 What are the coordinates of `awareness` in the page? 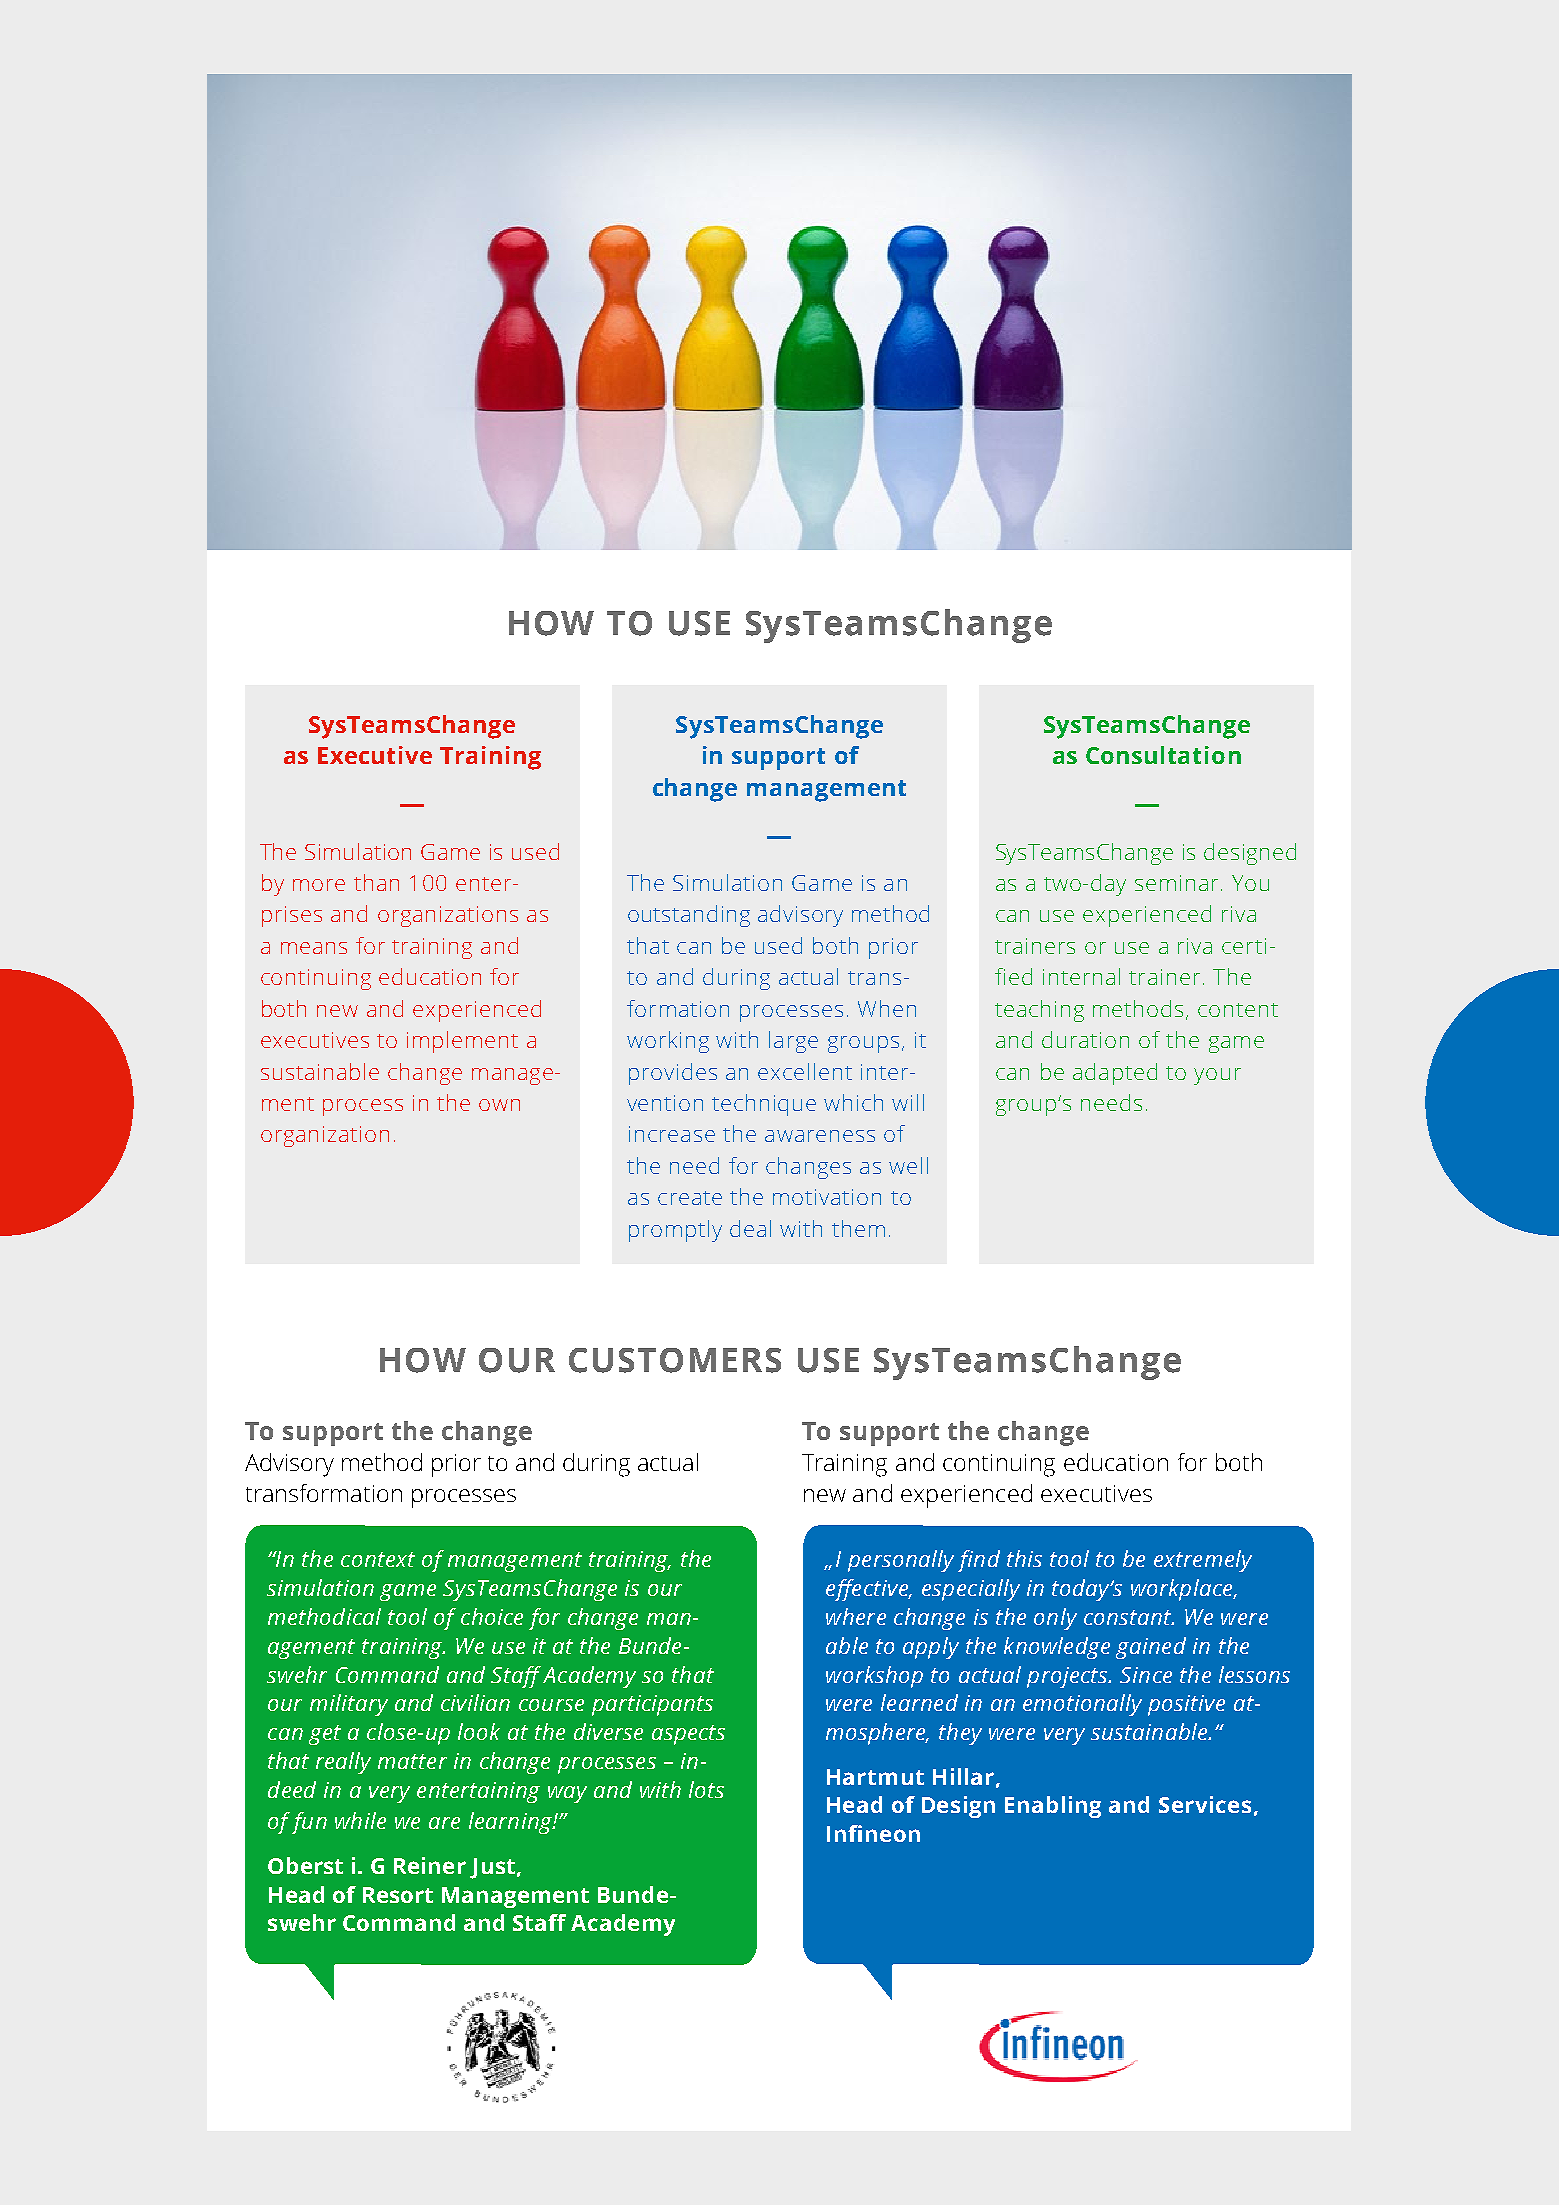 It's located at (820, 1136).
